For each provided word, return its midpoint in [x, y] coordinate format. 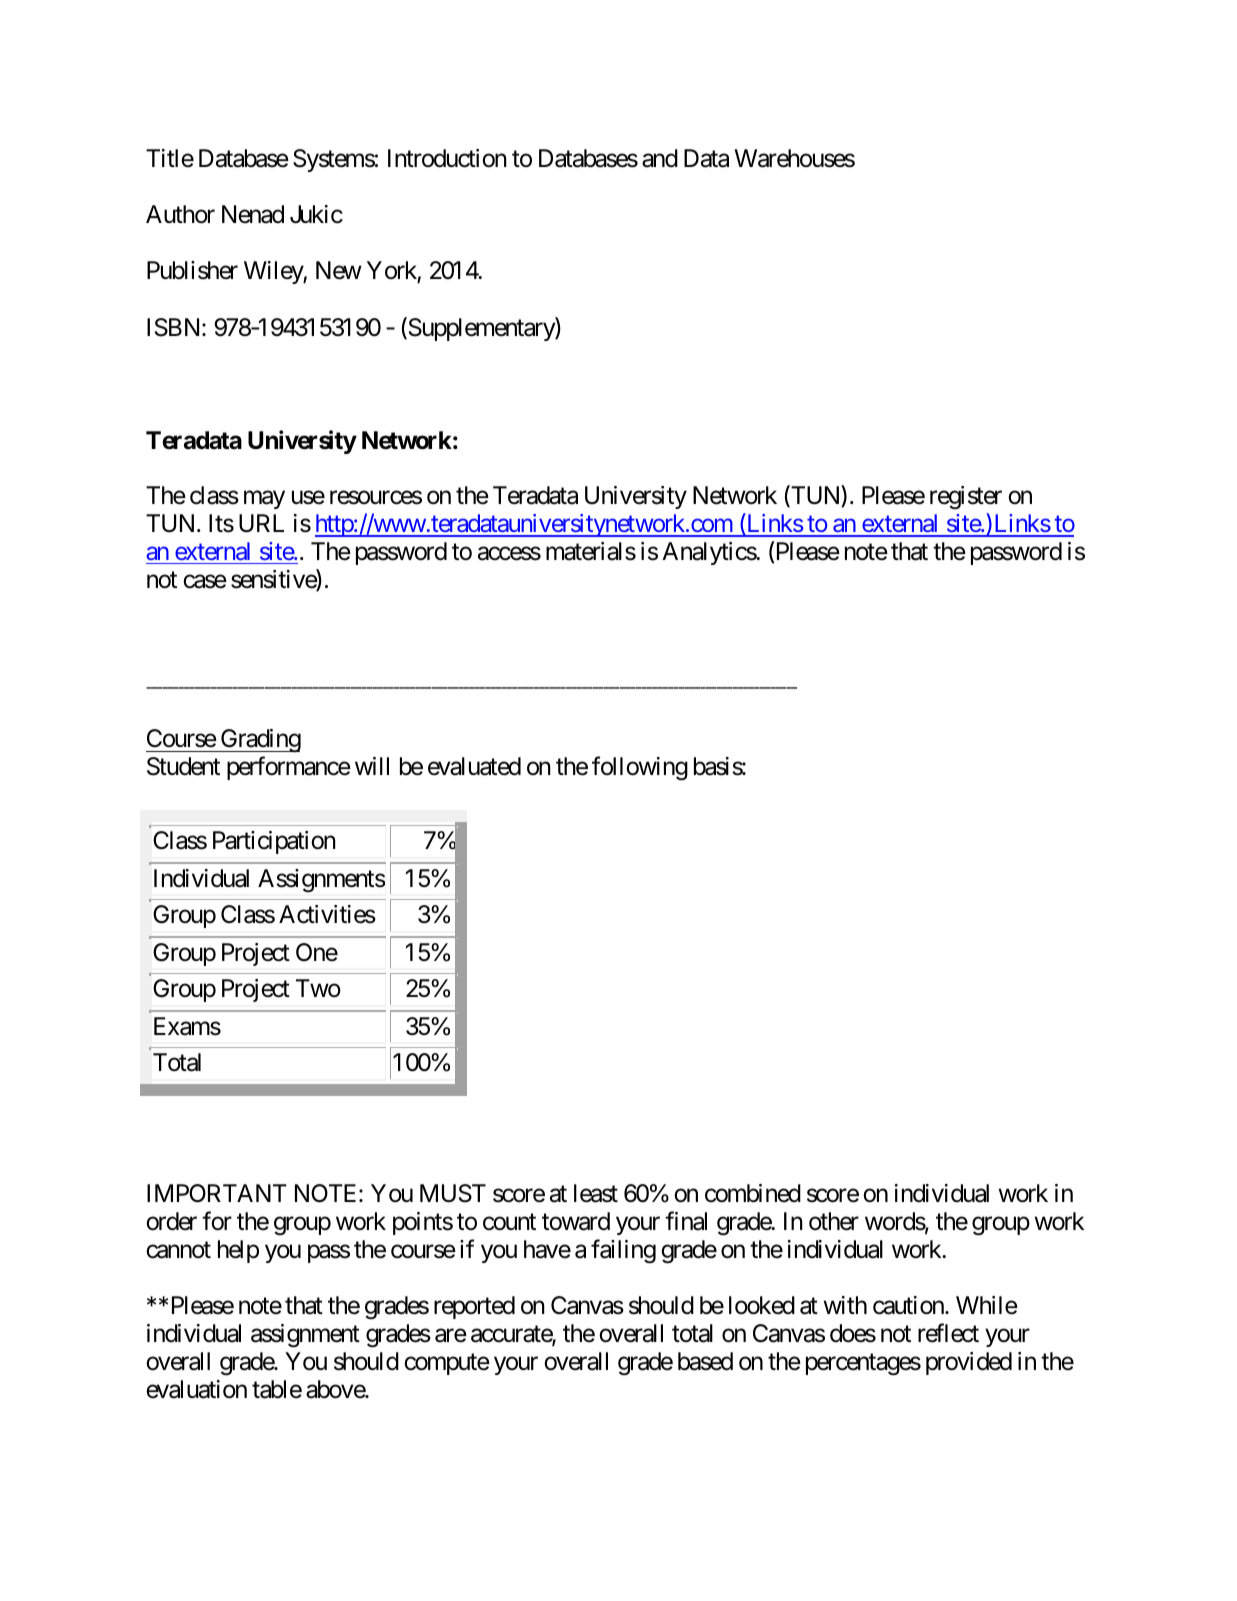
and [660, 158]
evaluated [474, 766]
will [372, 766]
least [596, 1193]
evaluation [196, 1389]
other [834, 1221]
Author [180, 214]
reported [474, 1307]
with [845, 1305]
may [264, 500]
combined [753, 1193]
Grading [260, 741]
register [966, 498]
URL [261, 523]
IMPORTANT [217, 1193]
